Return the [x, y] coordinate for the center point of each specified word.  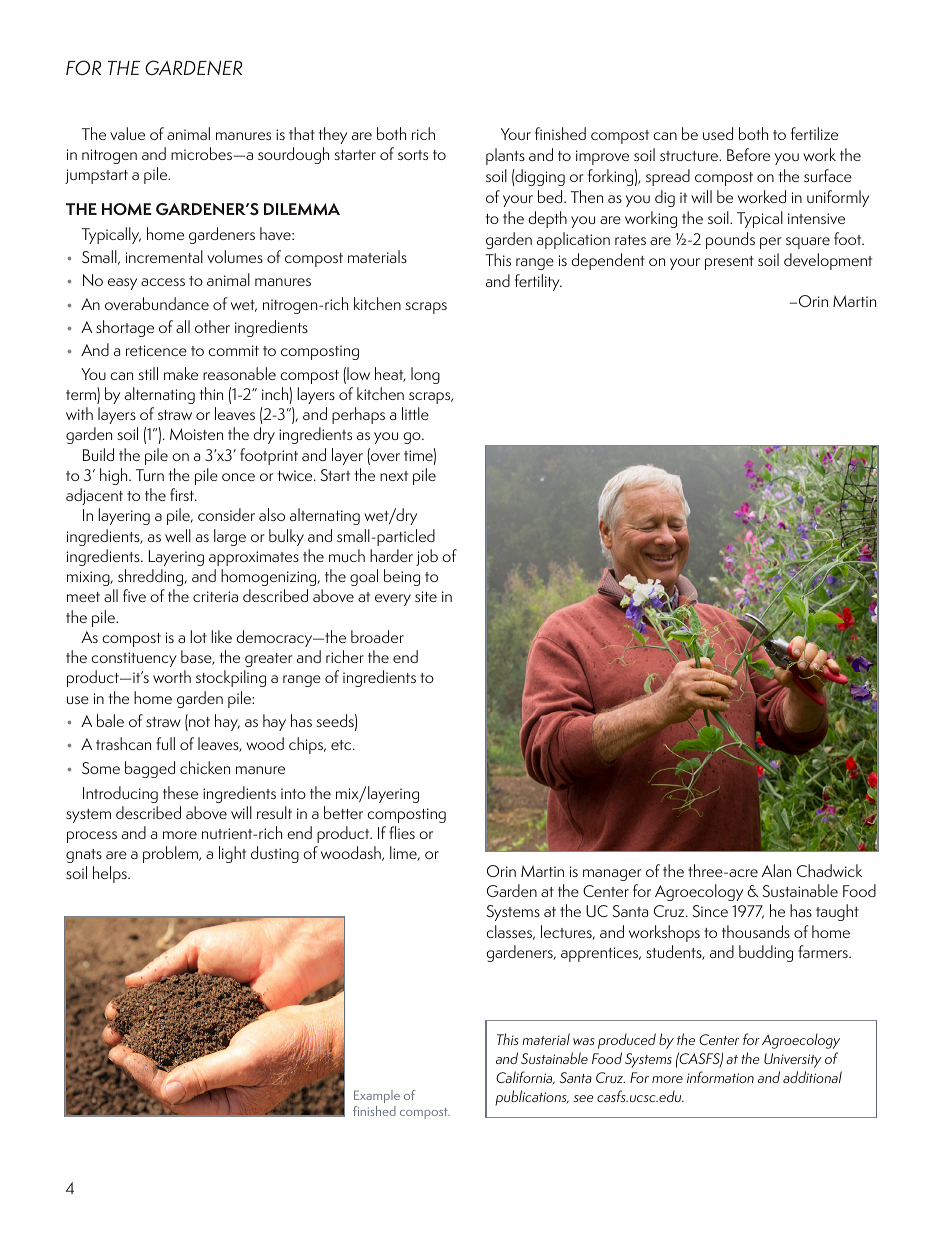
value [127, 133]
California [525, 1078]
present [729, 263]
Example [377, 1096]
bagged [150, 769]
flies [402, 832]
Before [748, 154]
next [394, 476]
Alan [776, 870]
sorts [413, 155]
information [720, 1077]
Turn [150, 475]
